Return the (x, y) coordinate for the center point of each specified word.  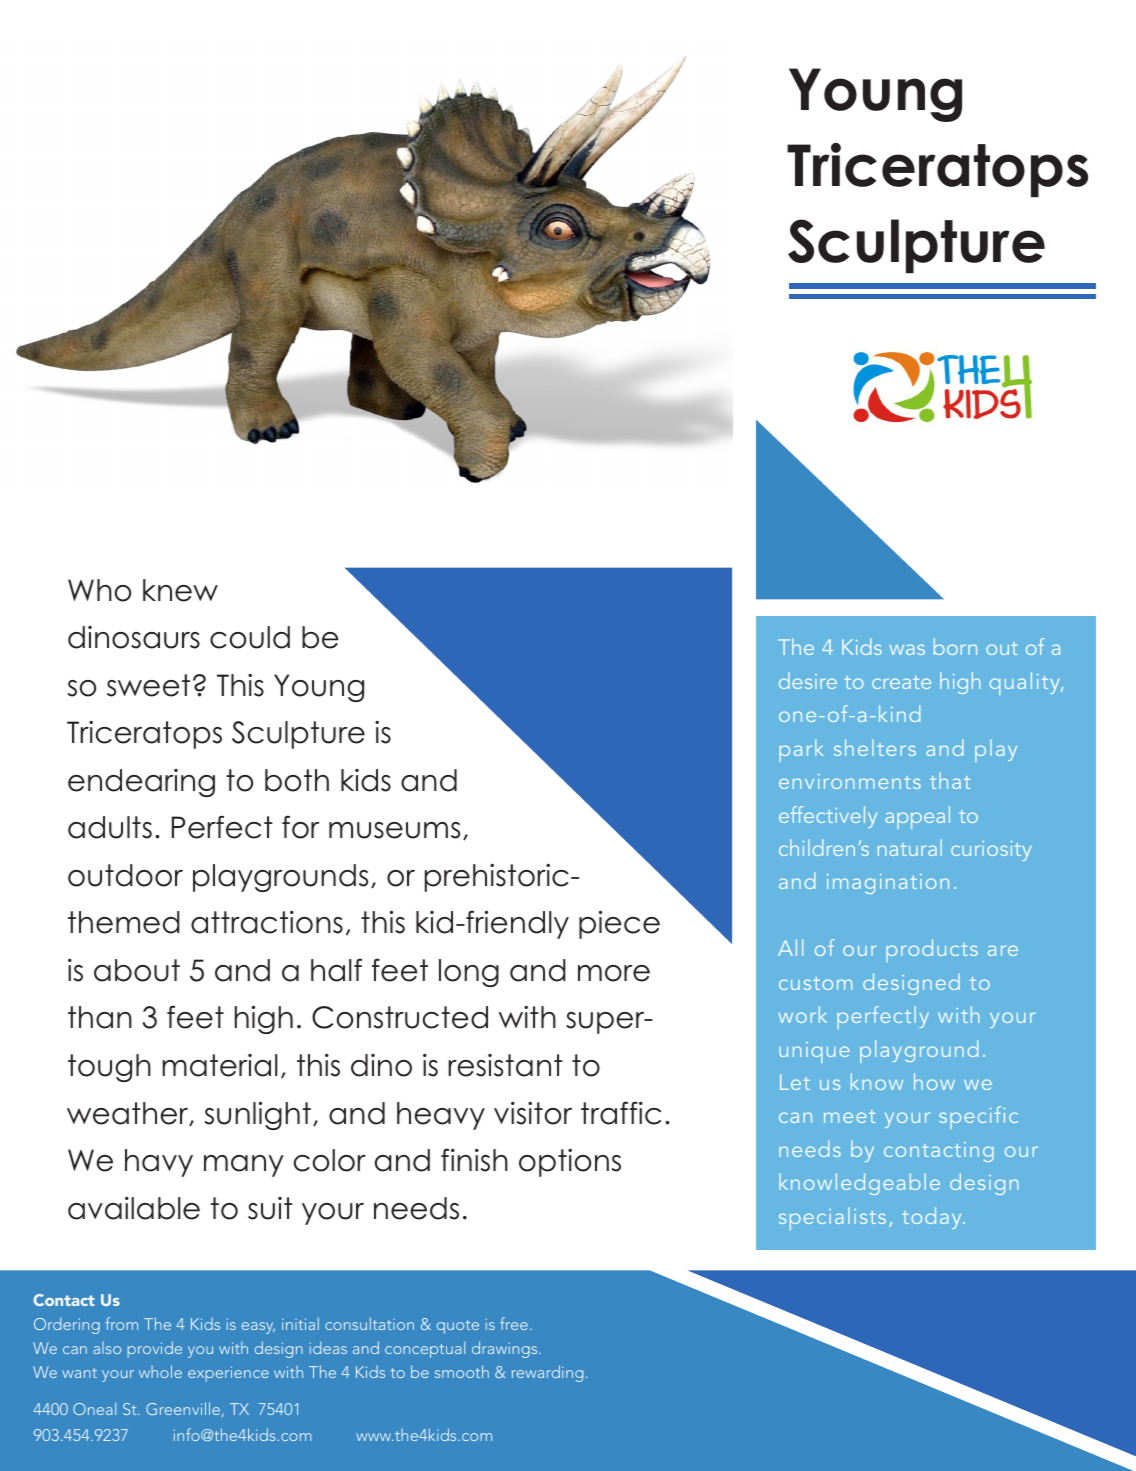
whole (160, 1371)
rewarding (547, 1373)
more (614, 973)
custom (815, 983)
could (250, 637)
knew (180, 590)
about (137, 970)
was (907, 649)
